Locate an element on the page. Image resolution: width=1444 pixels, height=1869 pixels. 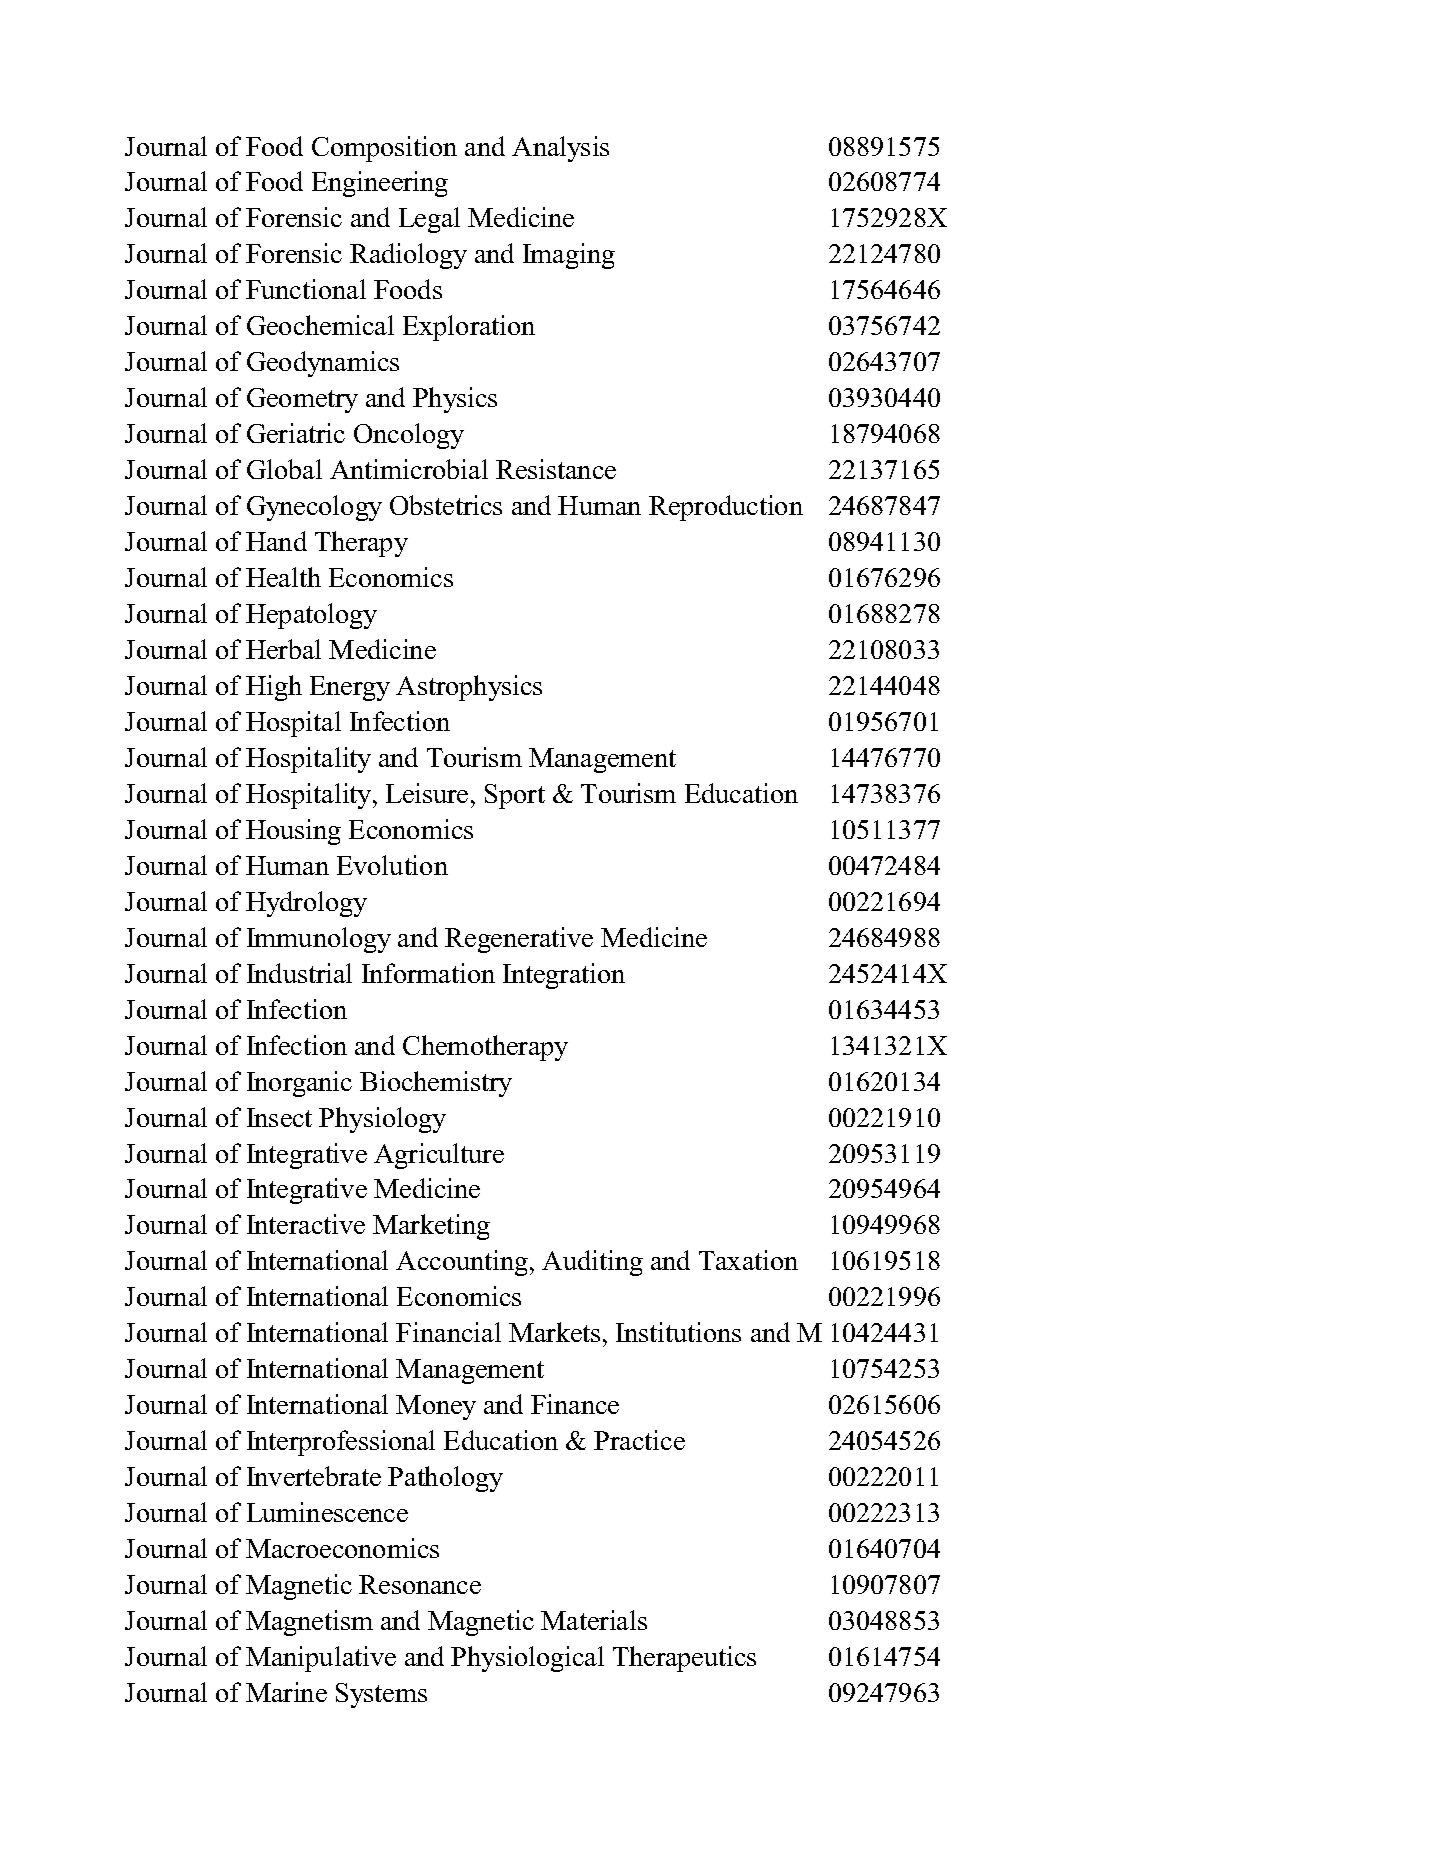
Imaging is located at coordinates (569, 256).
